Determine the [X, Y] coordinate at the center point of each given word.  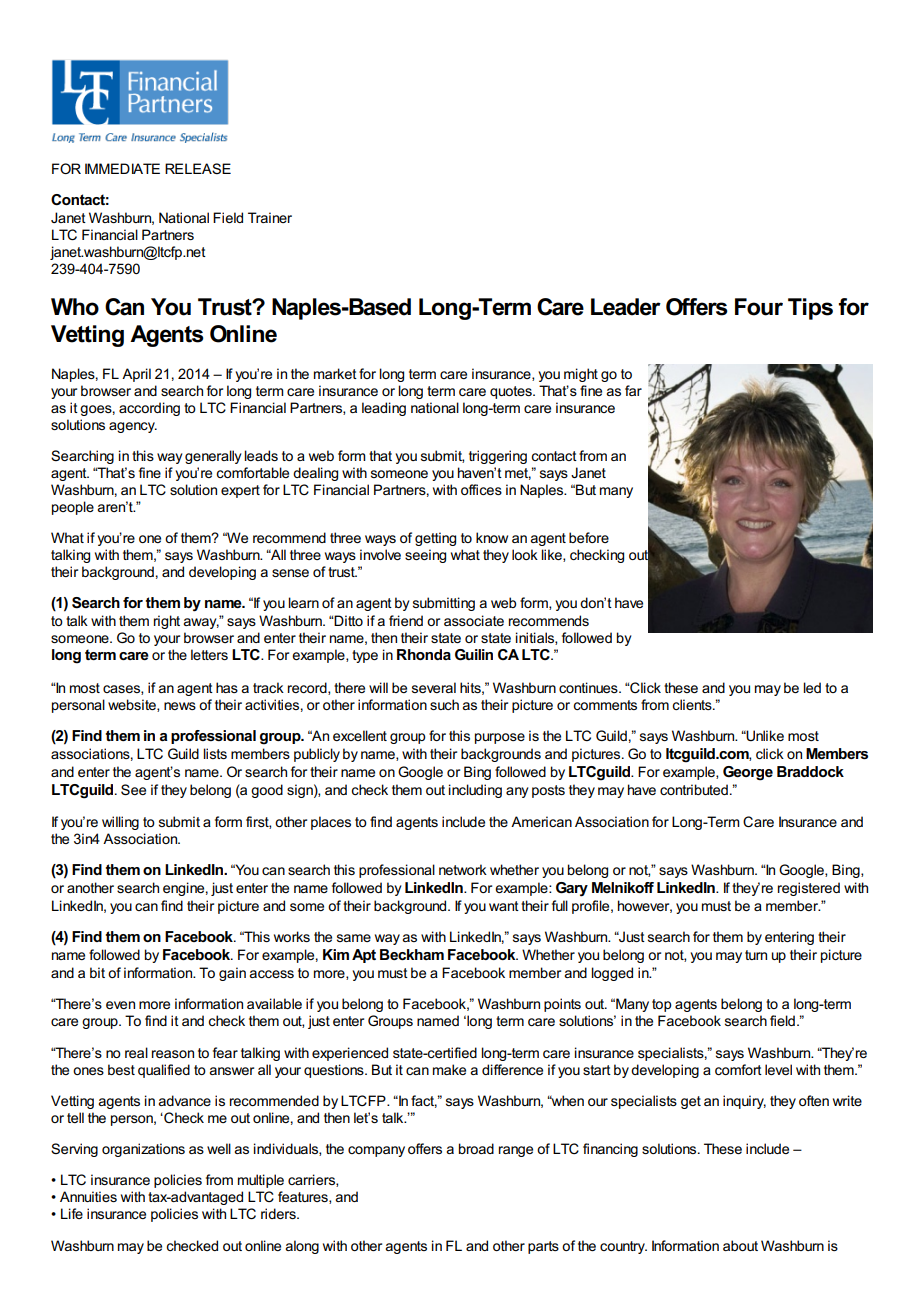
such [444, 704]
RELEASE [198, 168]
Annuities [88, 1196]
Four [759, 307]
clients [693, 704]
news [180, 706]
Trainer [270, 217]
